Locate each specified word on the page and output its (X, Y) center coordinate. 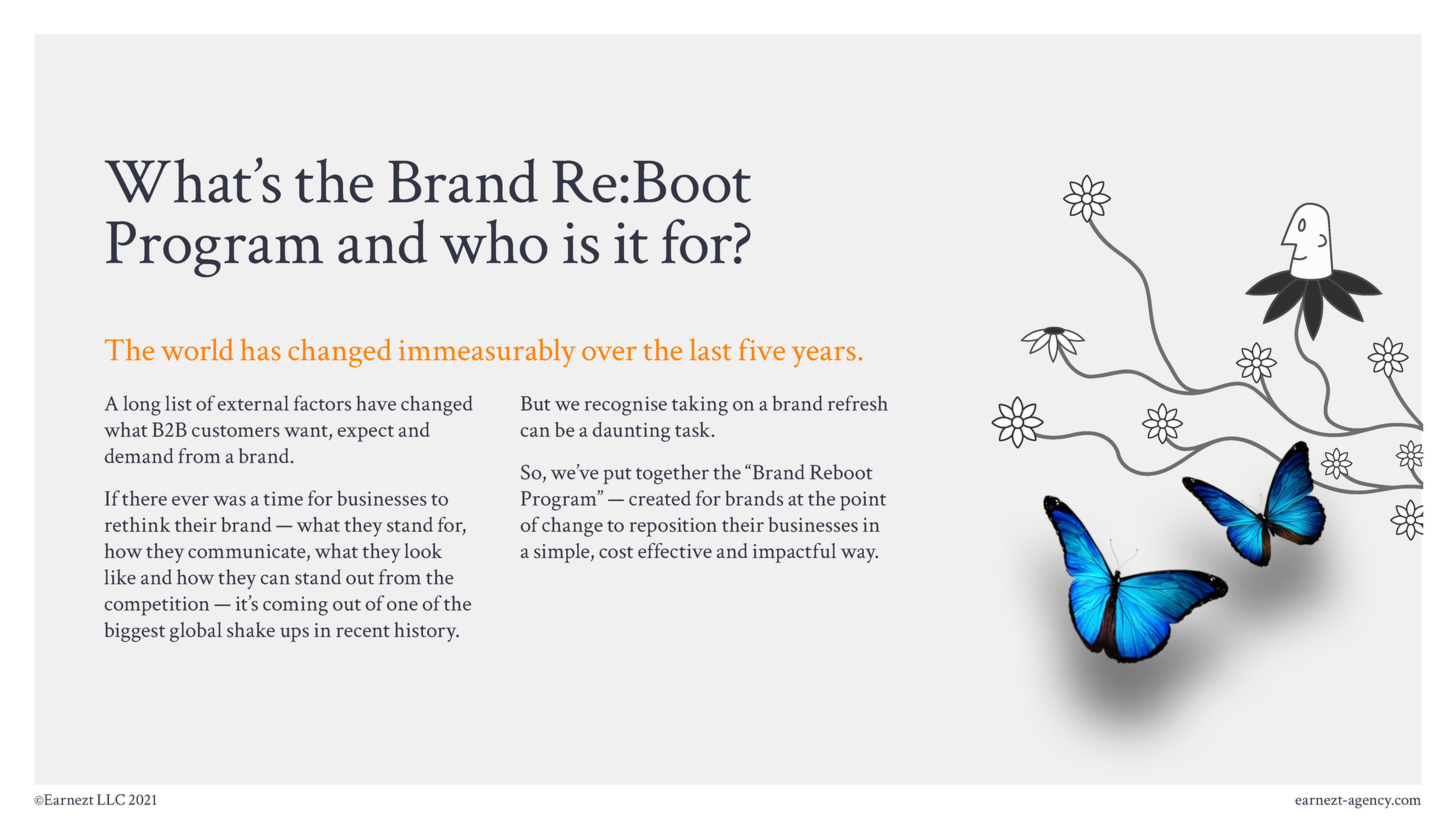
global (196, 632)
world (197, 349)
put (617, 476)
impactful (794, 553)
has (261, 349)
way (859, 555)
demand (139, 455)
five (762, 349)
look (423, 550)
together (672, 474)
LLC (111, 799)
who (493, 241)
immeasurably (487, 352)
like (120, 577)
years (824, 356)
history (426, 632)
